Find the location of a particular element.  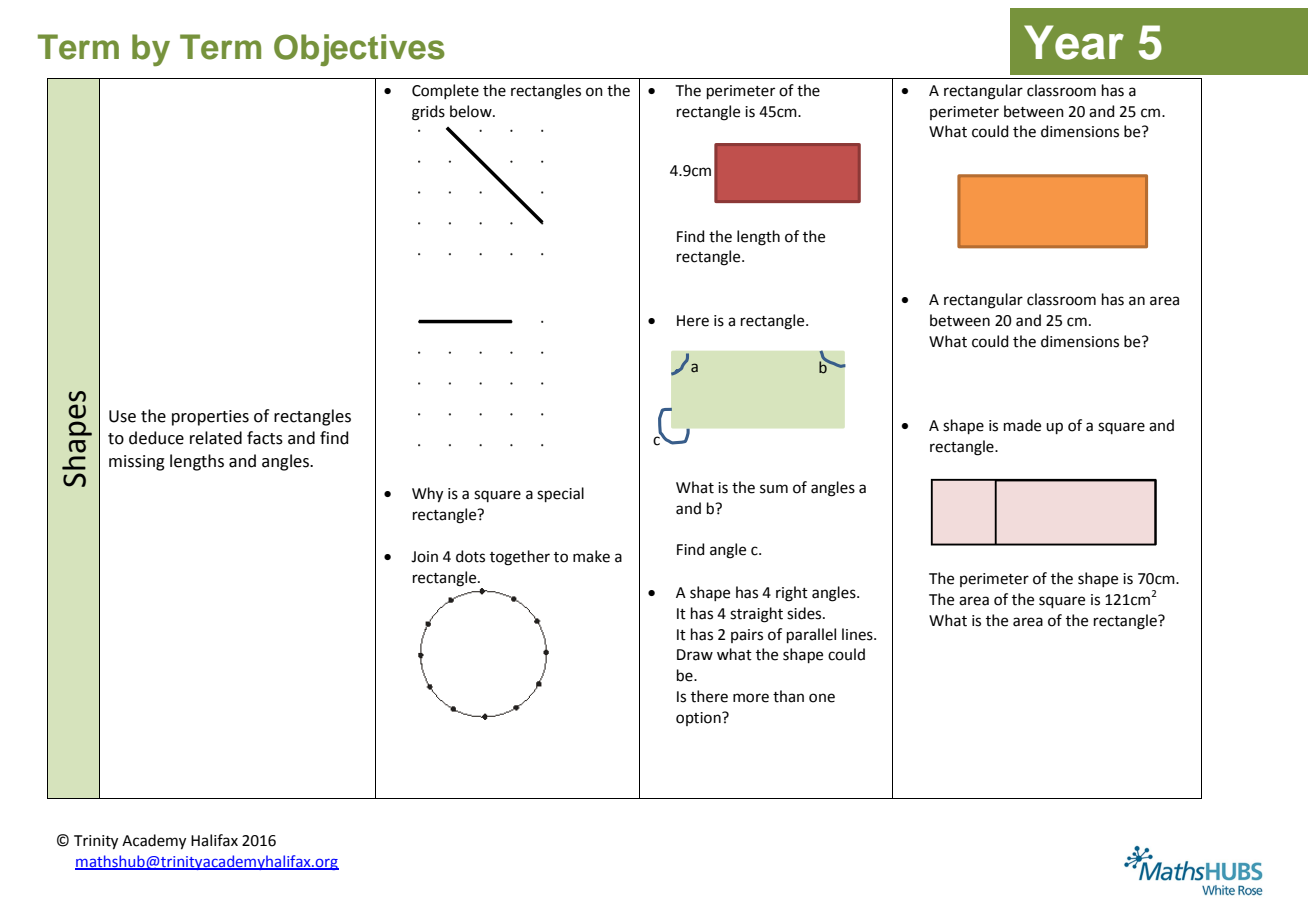

Year is located at coordinates (1074, 42).
